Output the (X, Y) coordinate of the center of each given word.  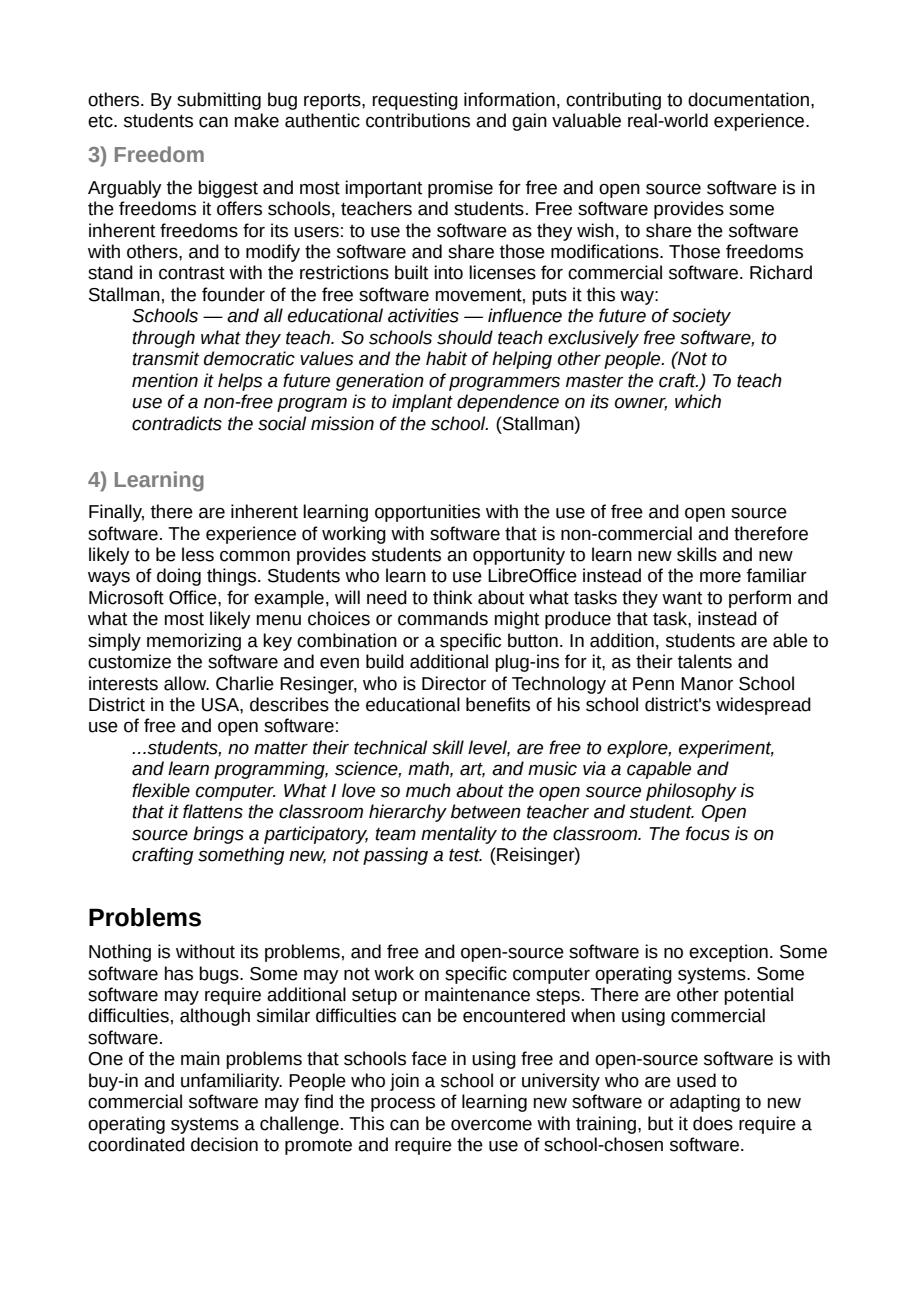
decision (224, 1144)
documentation (748, 99)
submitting (219, 101)
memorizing (194, 642)
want (682, 598)
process (403, 1105)
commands (443, 618)
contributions (418, 120)
